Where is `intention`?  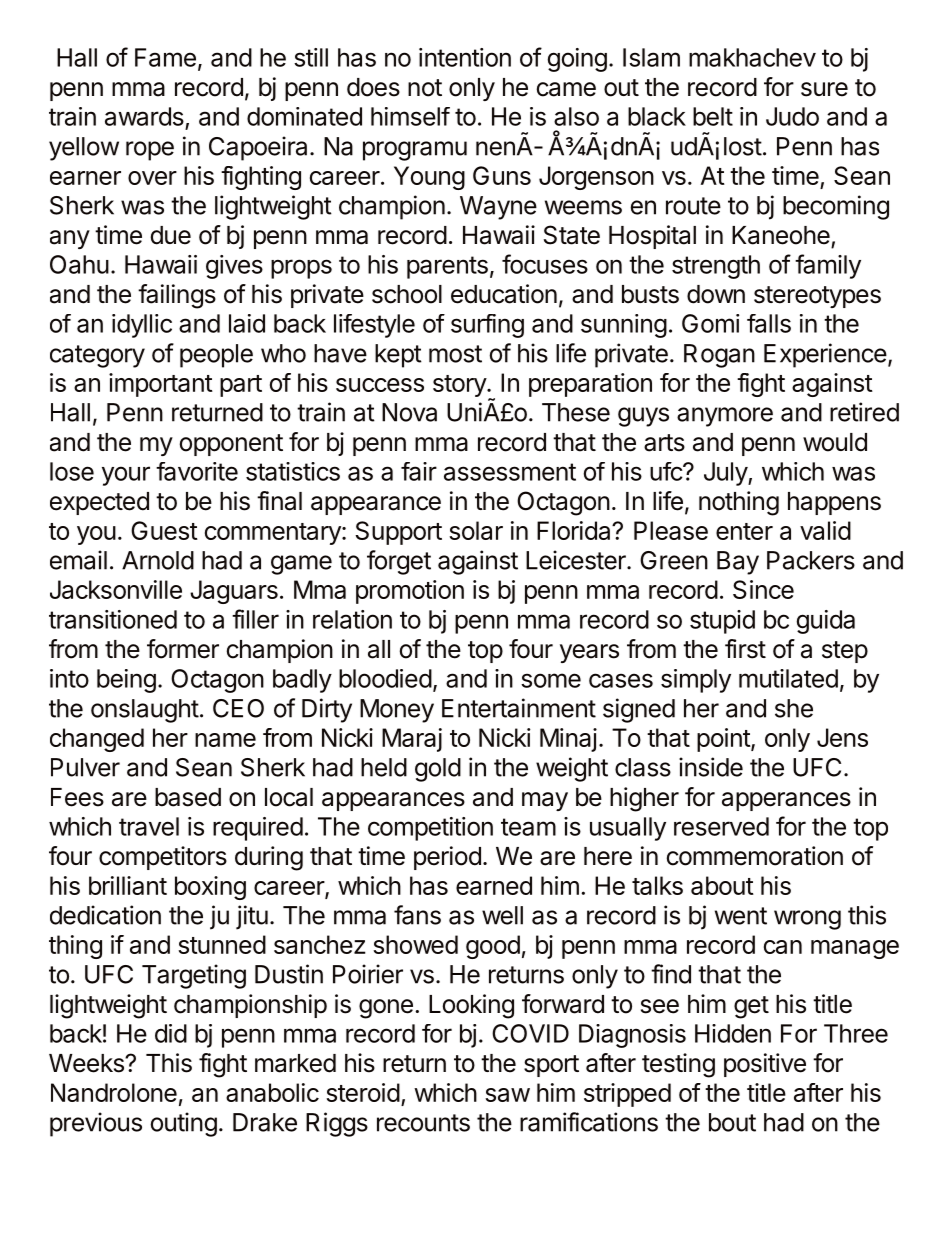 intention is located at coordinates (465, 57).
